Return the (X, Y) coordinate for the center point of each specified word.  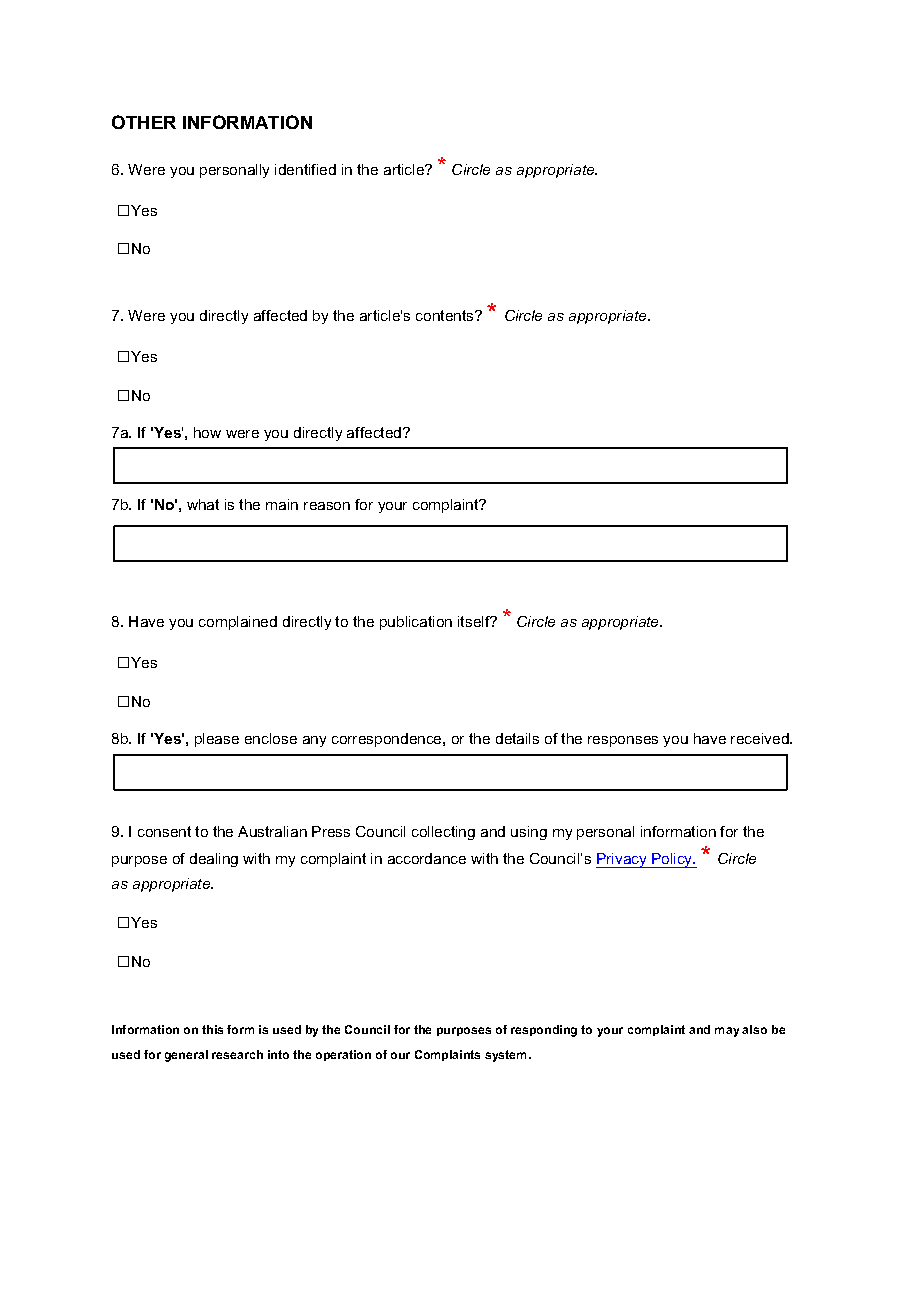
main (282, 504)
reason (327, 506)
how (207, 432)
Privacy (622, 860)
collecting (443, 833)
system (507, 1056)
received (761, 738)
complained (238, 623)
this (212, 1029)
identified (305, 169)
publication (416, 623)
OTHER (144, 122)
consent (164, 831)
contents (446, 315)
